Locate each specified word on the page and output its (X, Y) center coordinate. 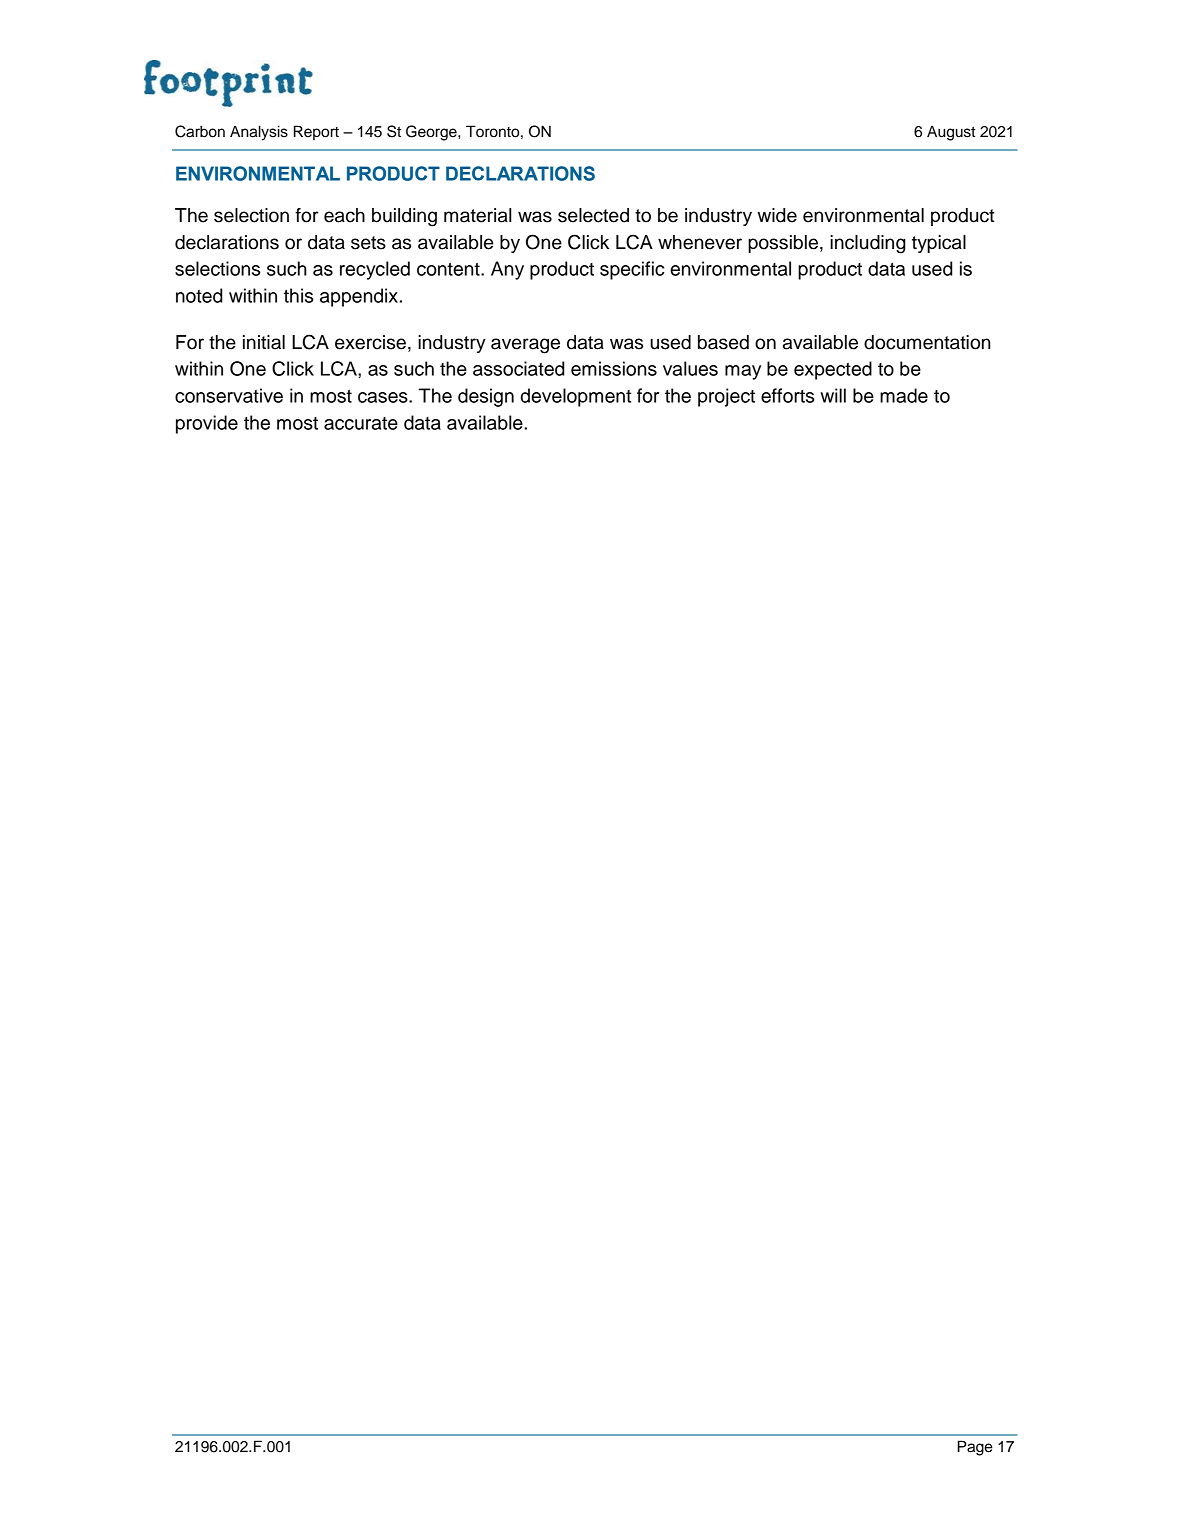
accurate (361, 423)
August (951, 133)
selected (593, 215)
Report (316, 133)
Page (975, 1448)
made (904, 395)
